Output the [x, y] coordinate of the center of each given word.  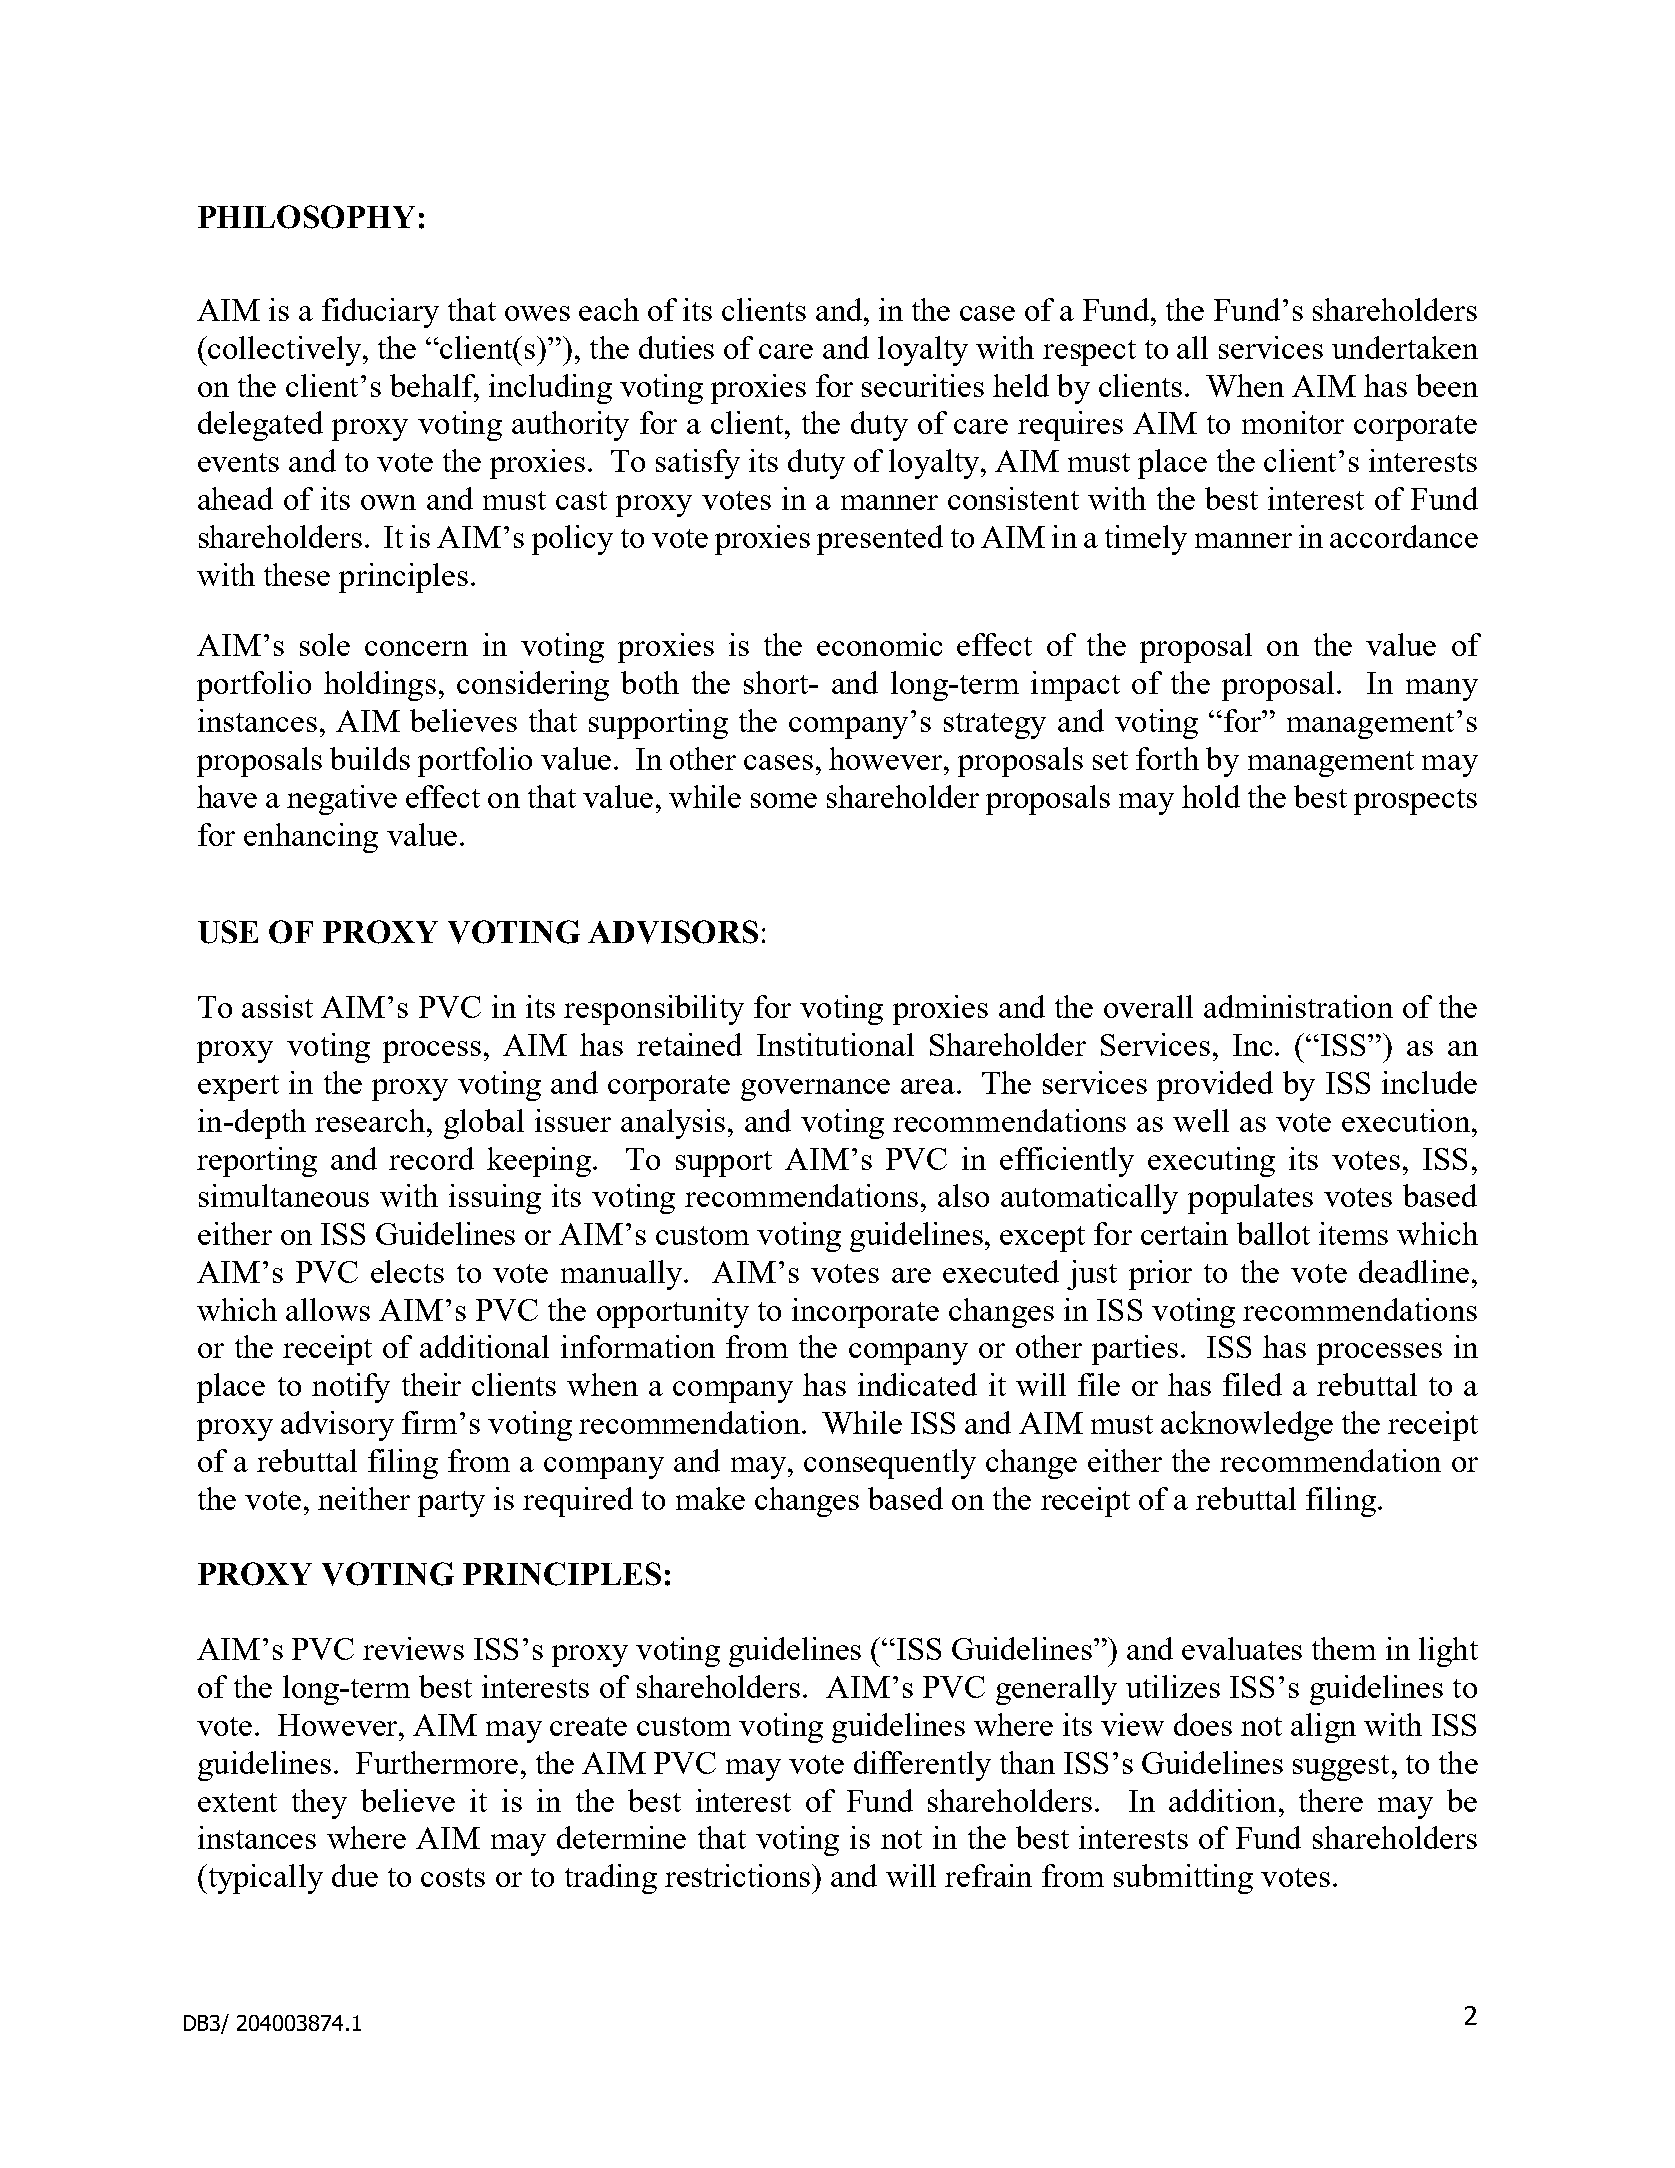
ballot [1273, 1233]
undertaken [1405, 347]
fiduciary [380, 313]
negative [342, 800]
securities [923, 385]
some [784, 800]
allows [328, 1309]
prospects [1415, 802]
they [319, 1804]
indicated [917, 1384]
